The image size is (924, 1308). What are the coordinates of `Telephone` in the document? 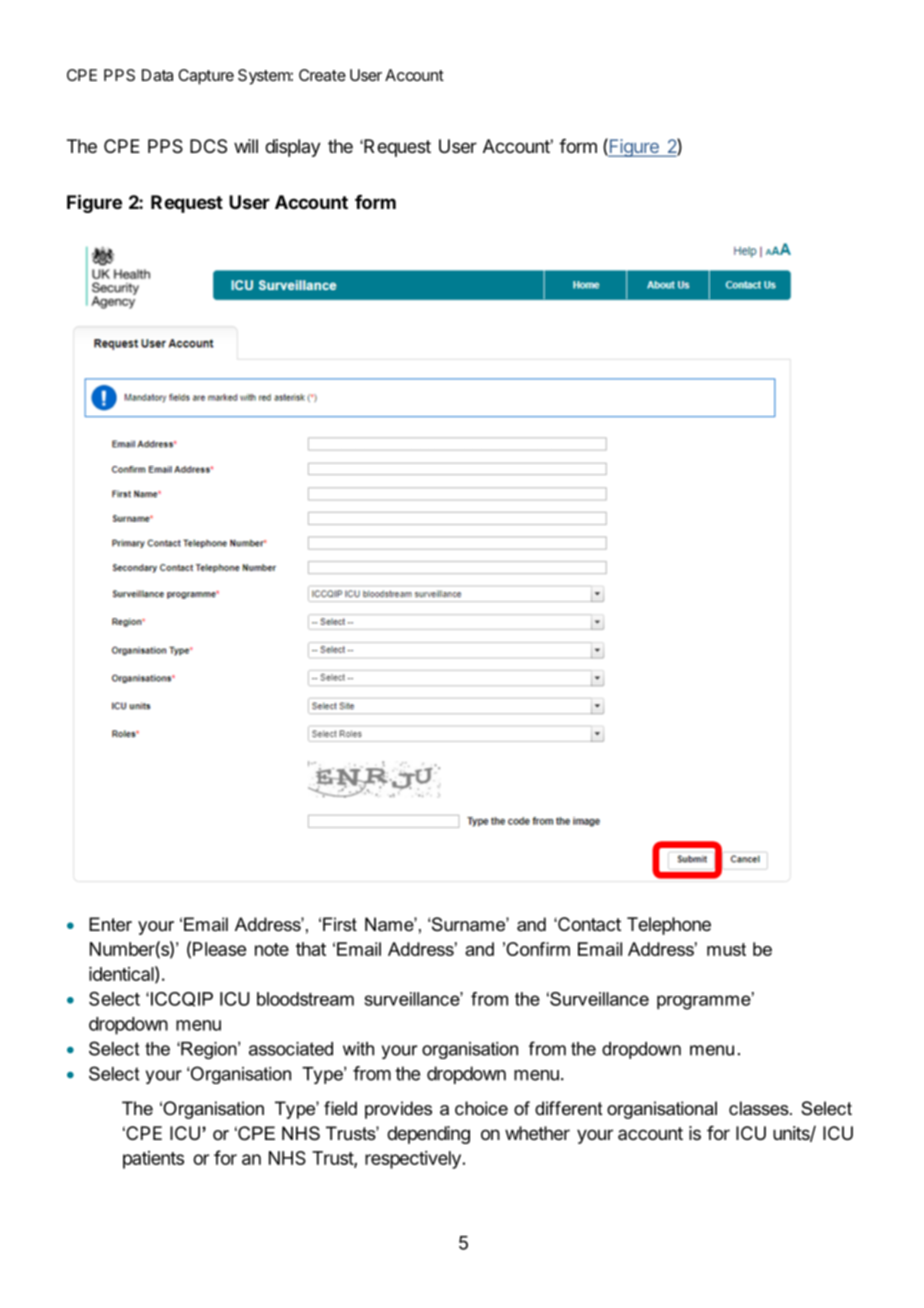 It's located at (669, 926).
